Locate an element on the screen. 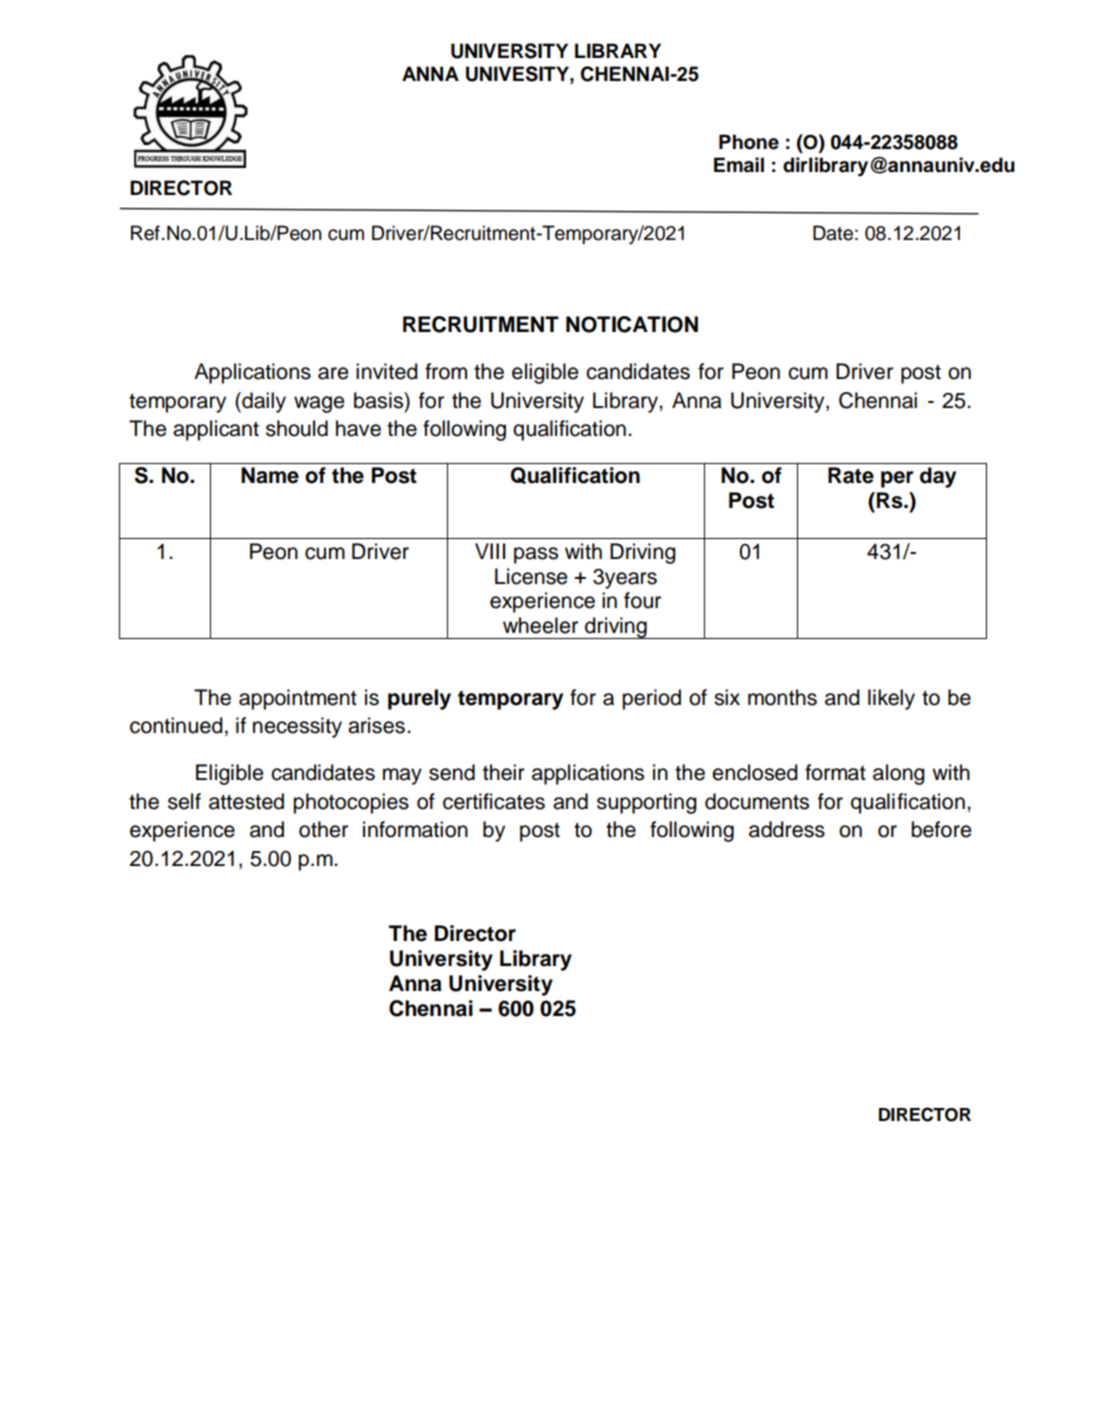 The width and height of the screenshot is (1101, 1424). Phone is located at coordinates (749, 142).
